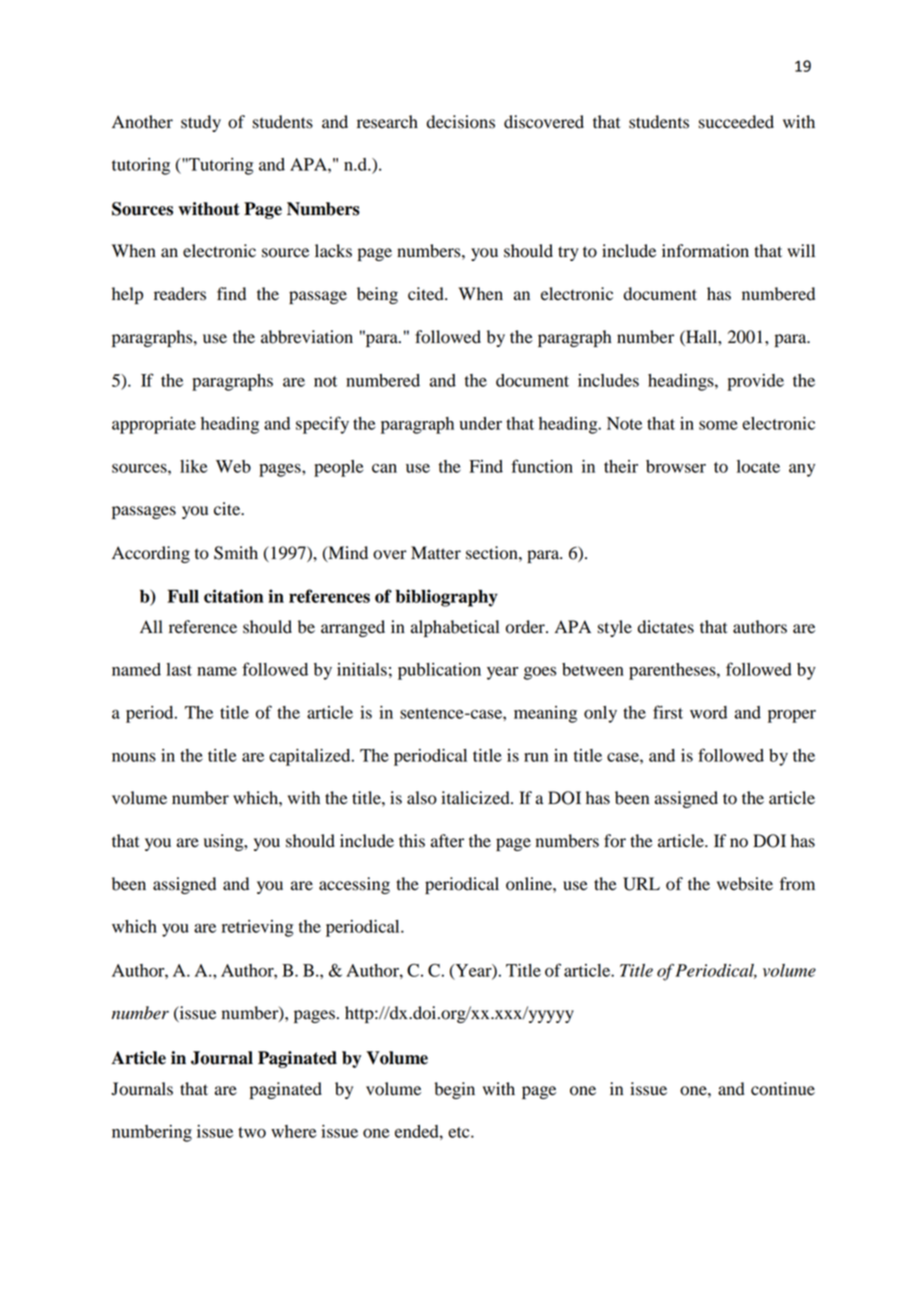 The image size is (924, 1307). I want to click on study, so click(201, 123).
